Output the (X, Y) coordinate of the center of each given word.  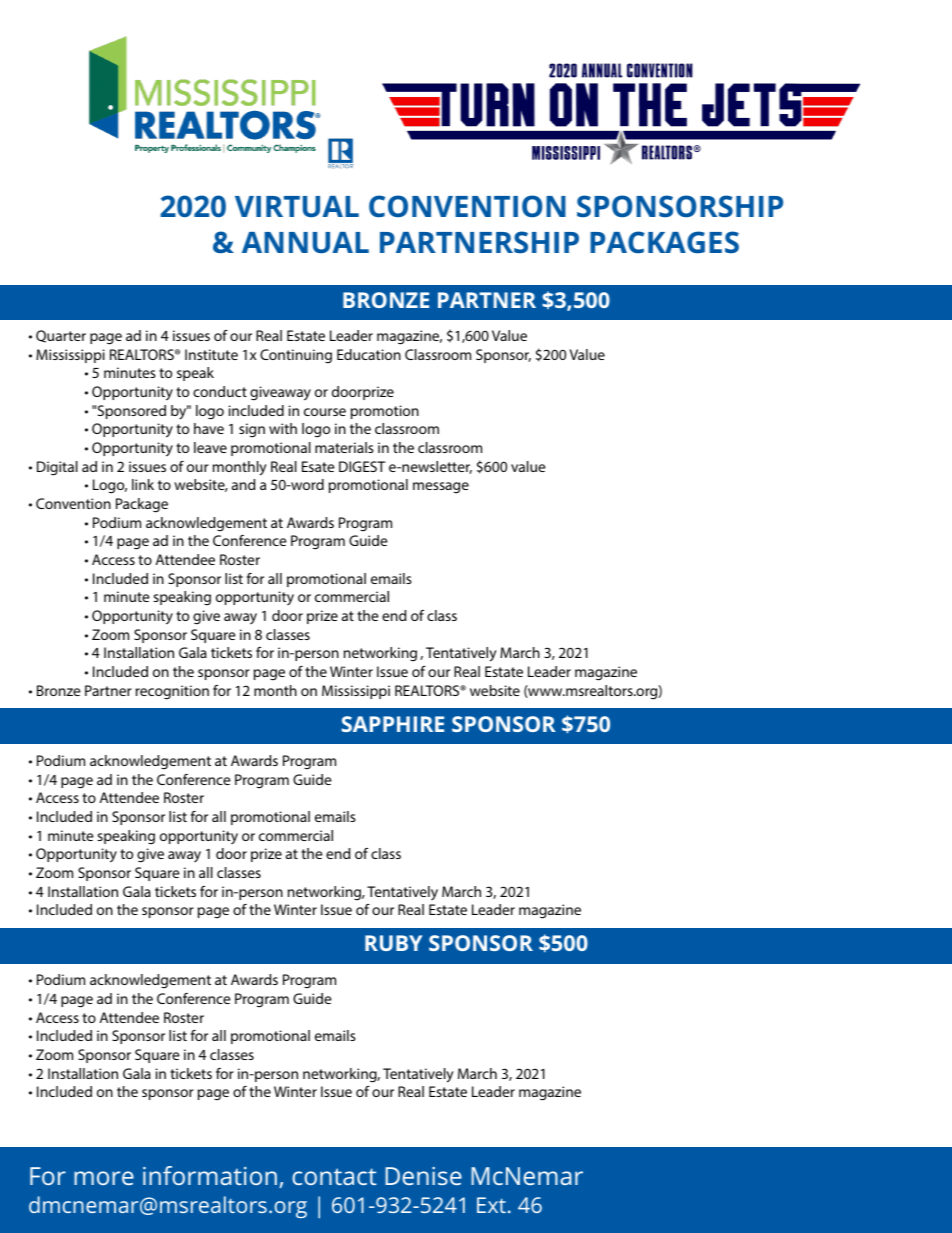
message (441, 488)
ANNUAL (305, 242)
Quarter (61, 336)
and (243, 484)
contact (334, 1176)
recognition (172, 692)
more (104, 1178)
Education (369, 354)
